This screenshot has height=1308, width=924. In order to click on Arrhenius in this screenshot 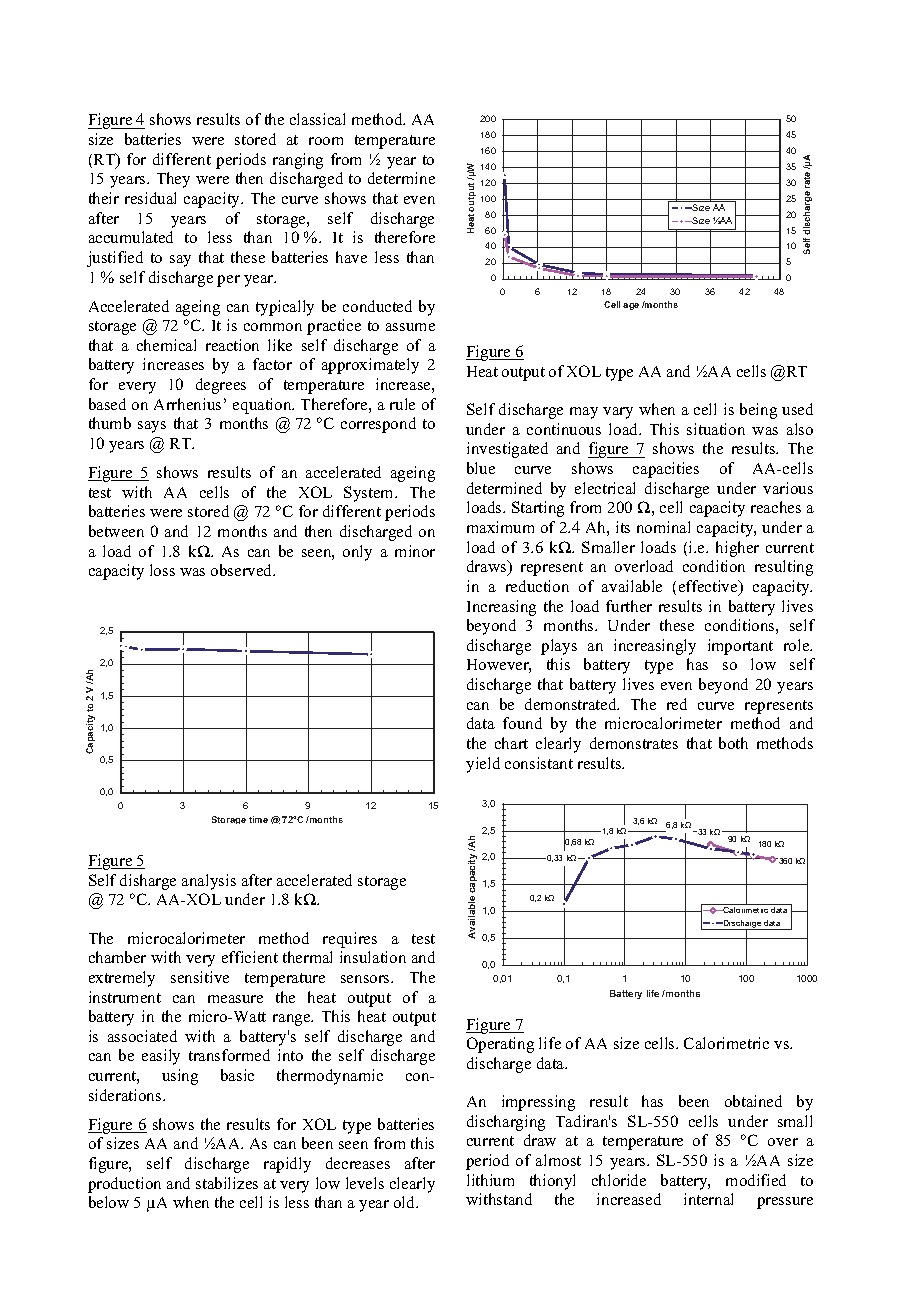, I will do `click(187, 404)`.
